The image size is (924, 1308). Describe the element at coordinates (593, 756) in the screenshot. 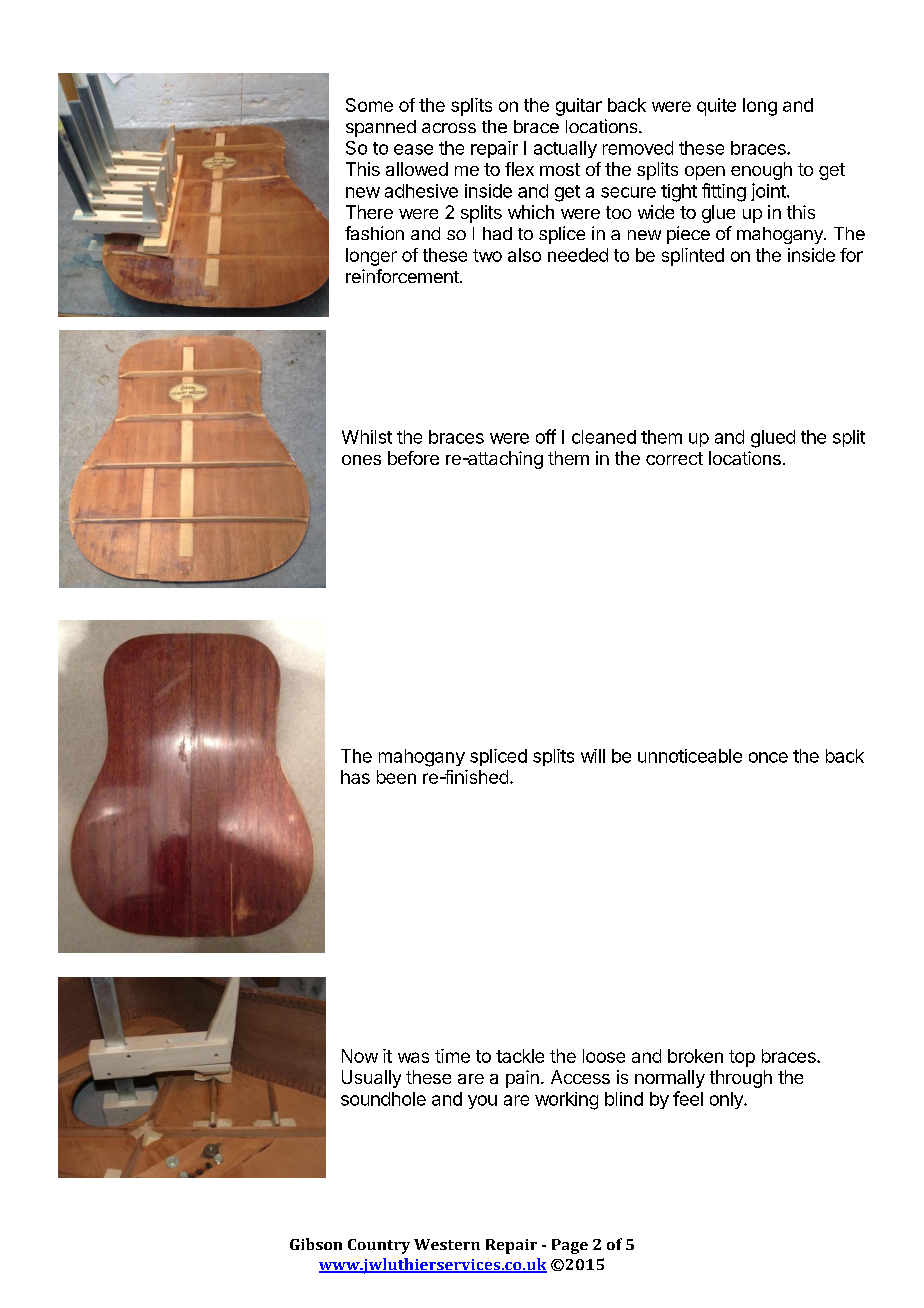

I see `will` at that location.
